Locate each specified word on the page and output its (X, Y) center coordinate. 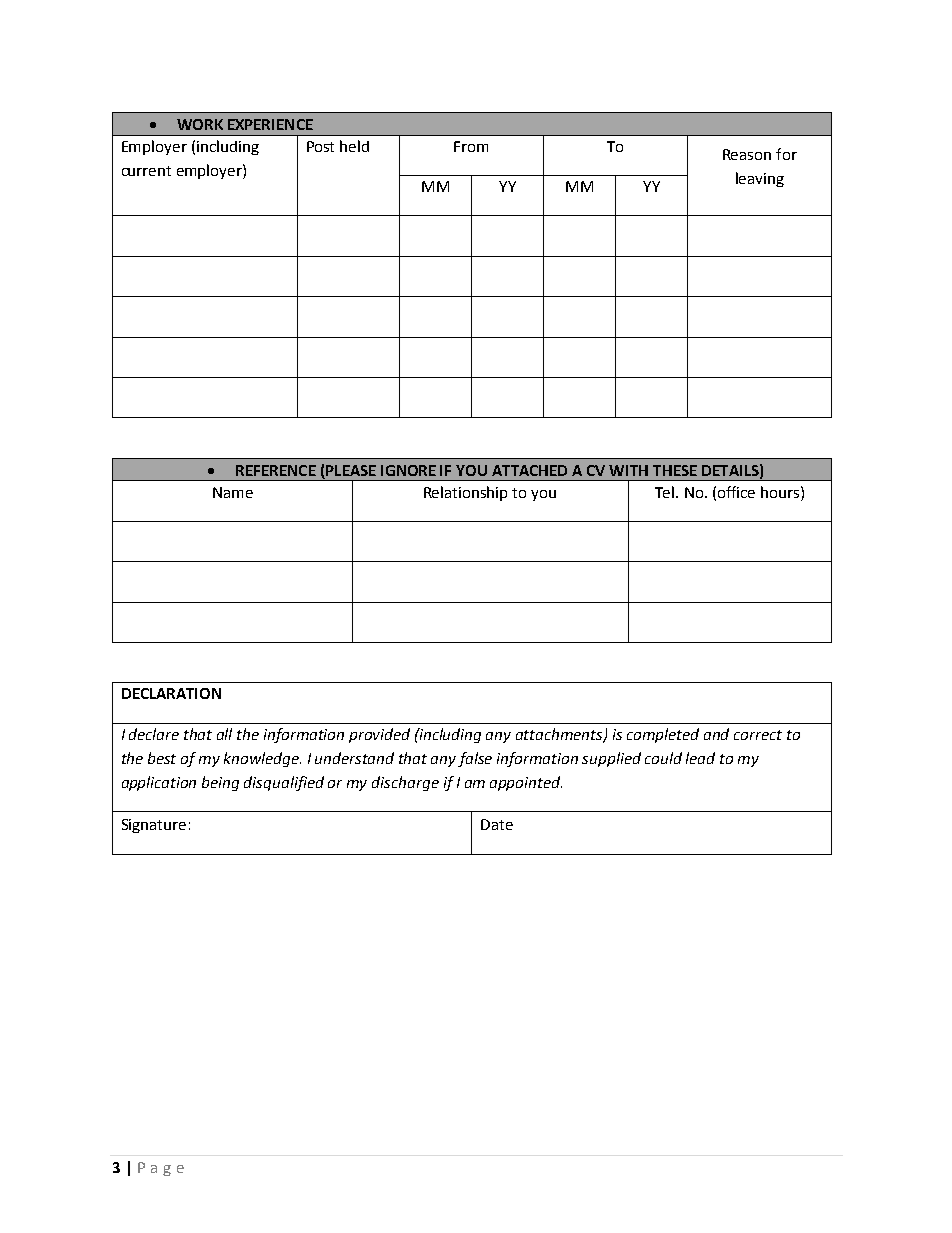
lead (700, 758)
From (471, 146)
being (220, 783)
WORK (200, 124)
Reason (747, 154)
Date (497, 824)
